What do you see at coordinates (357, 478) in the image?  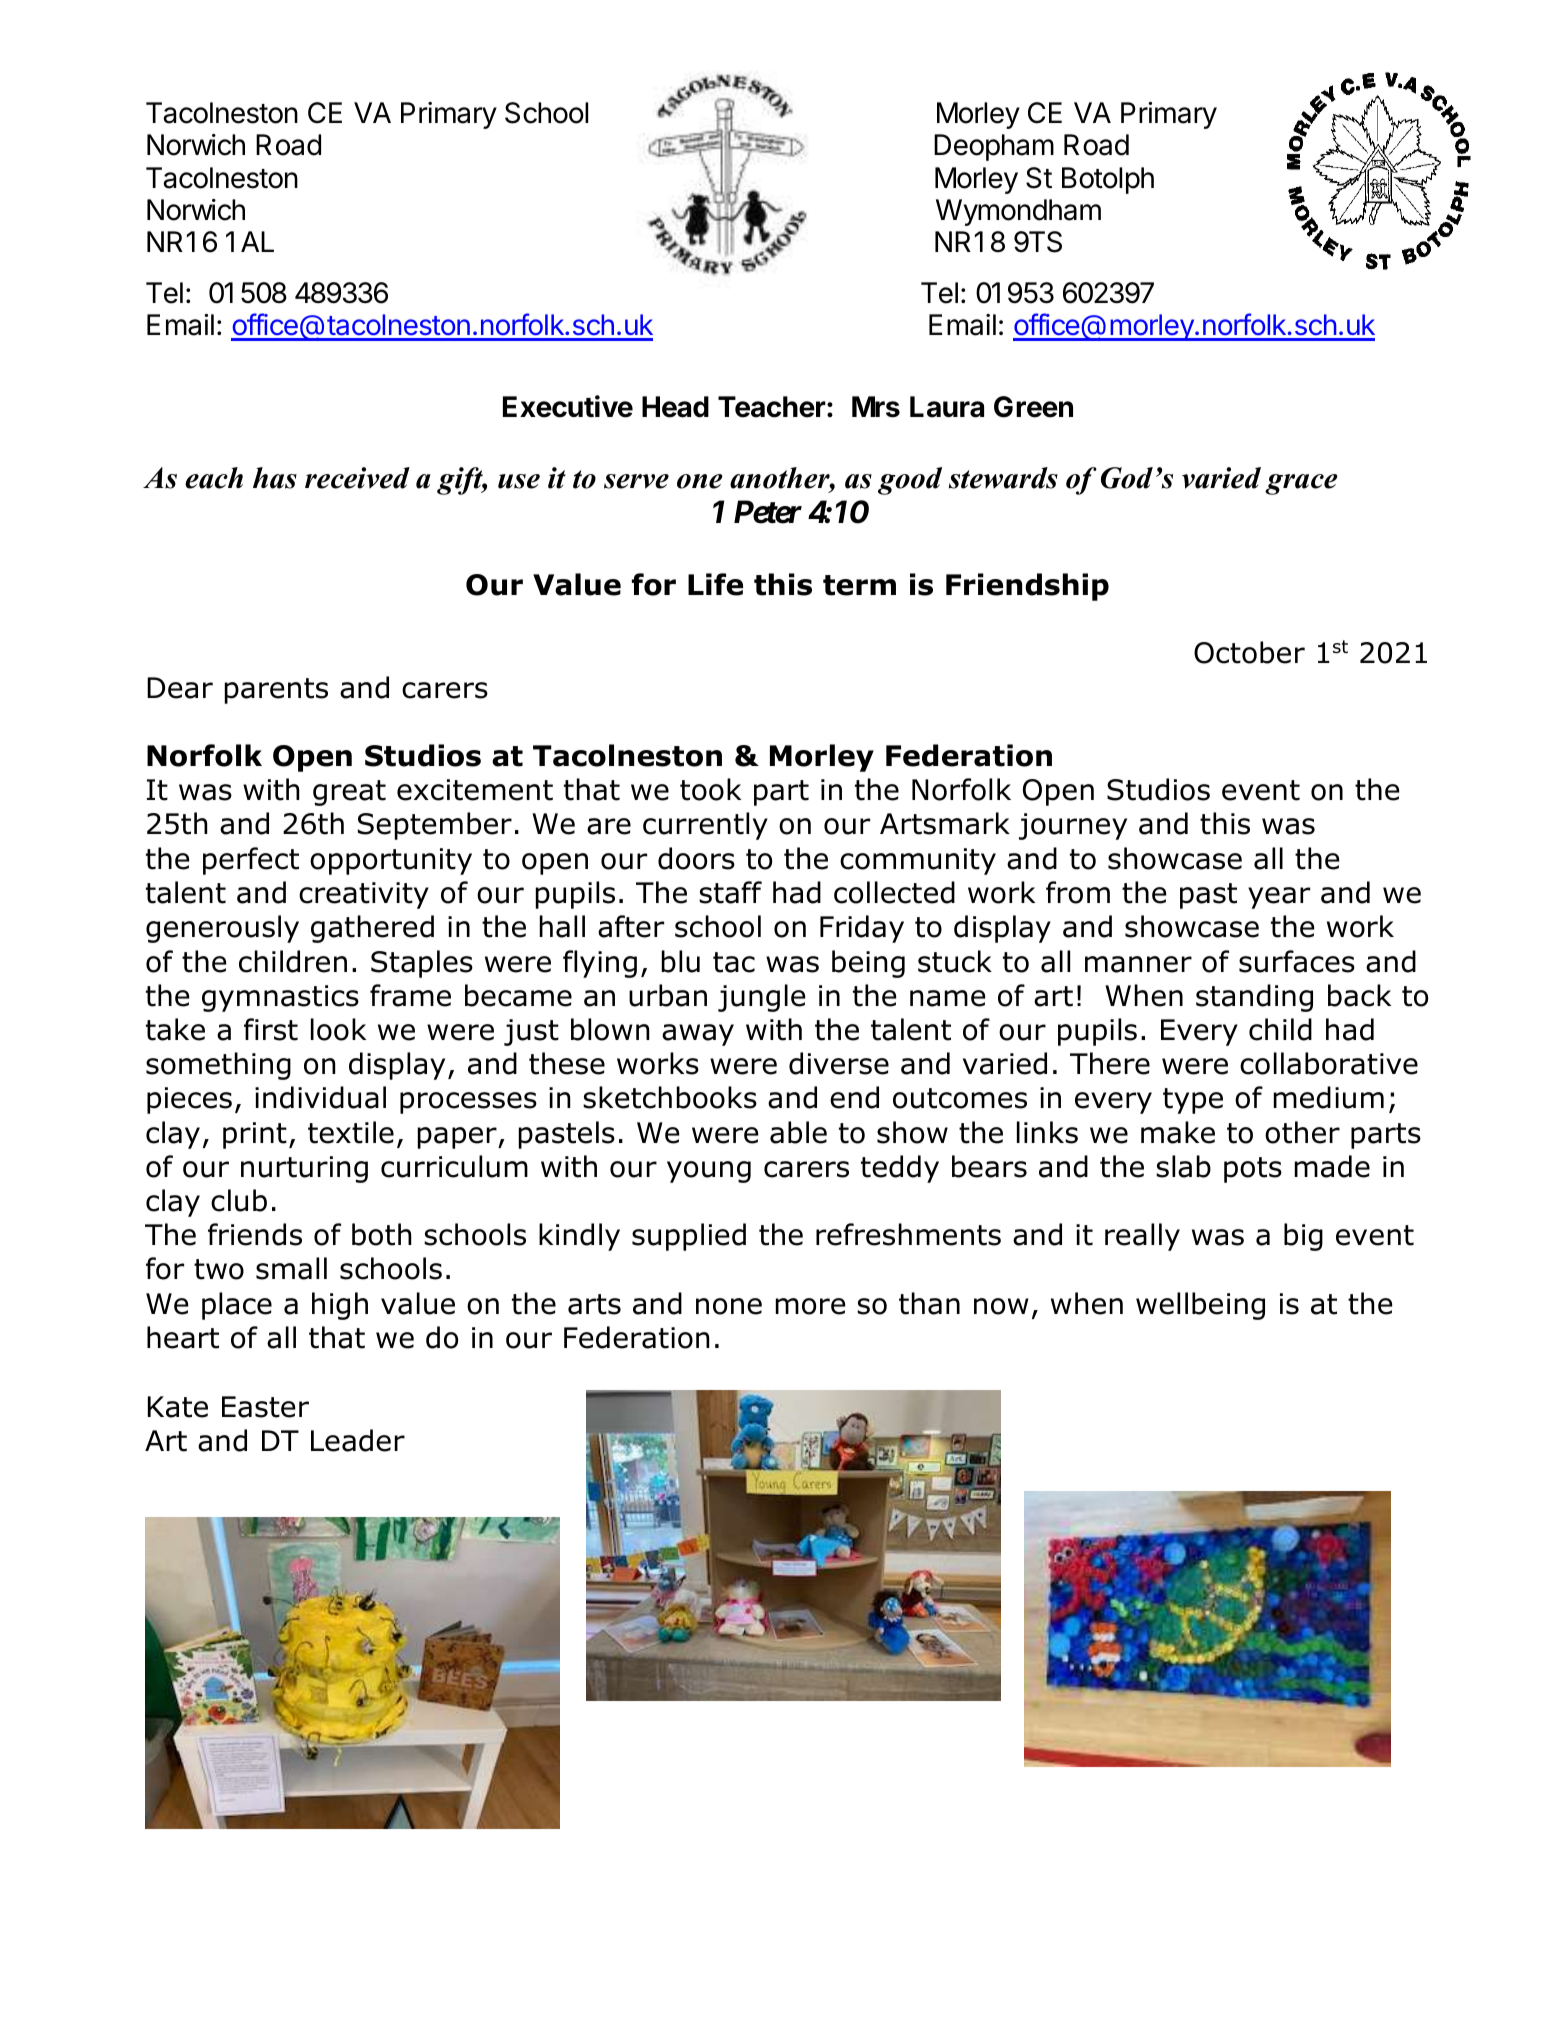 I see `received` at bounding box center [357, 478].
